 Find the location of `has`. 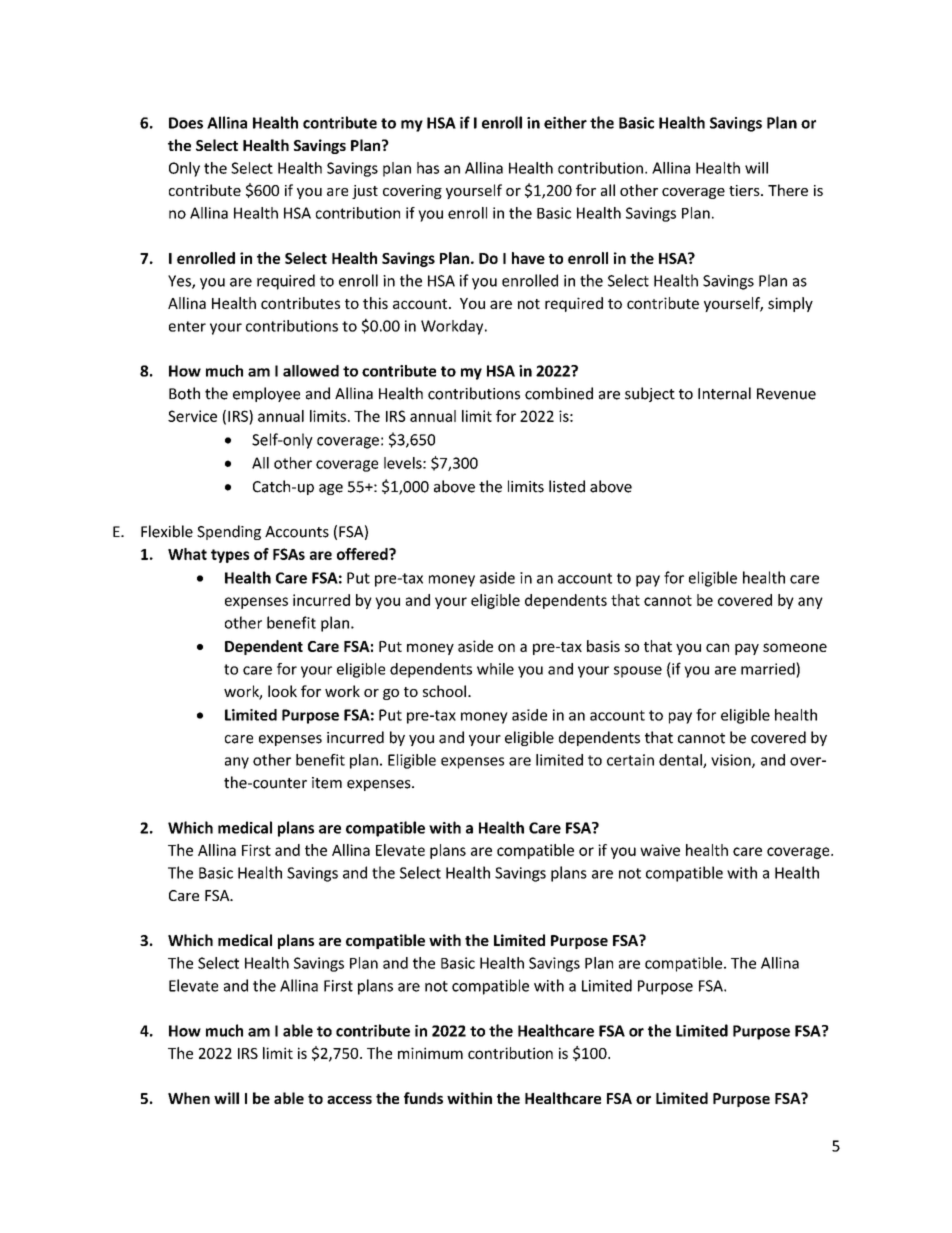

has is located at coordinates (428, 168).
